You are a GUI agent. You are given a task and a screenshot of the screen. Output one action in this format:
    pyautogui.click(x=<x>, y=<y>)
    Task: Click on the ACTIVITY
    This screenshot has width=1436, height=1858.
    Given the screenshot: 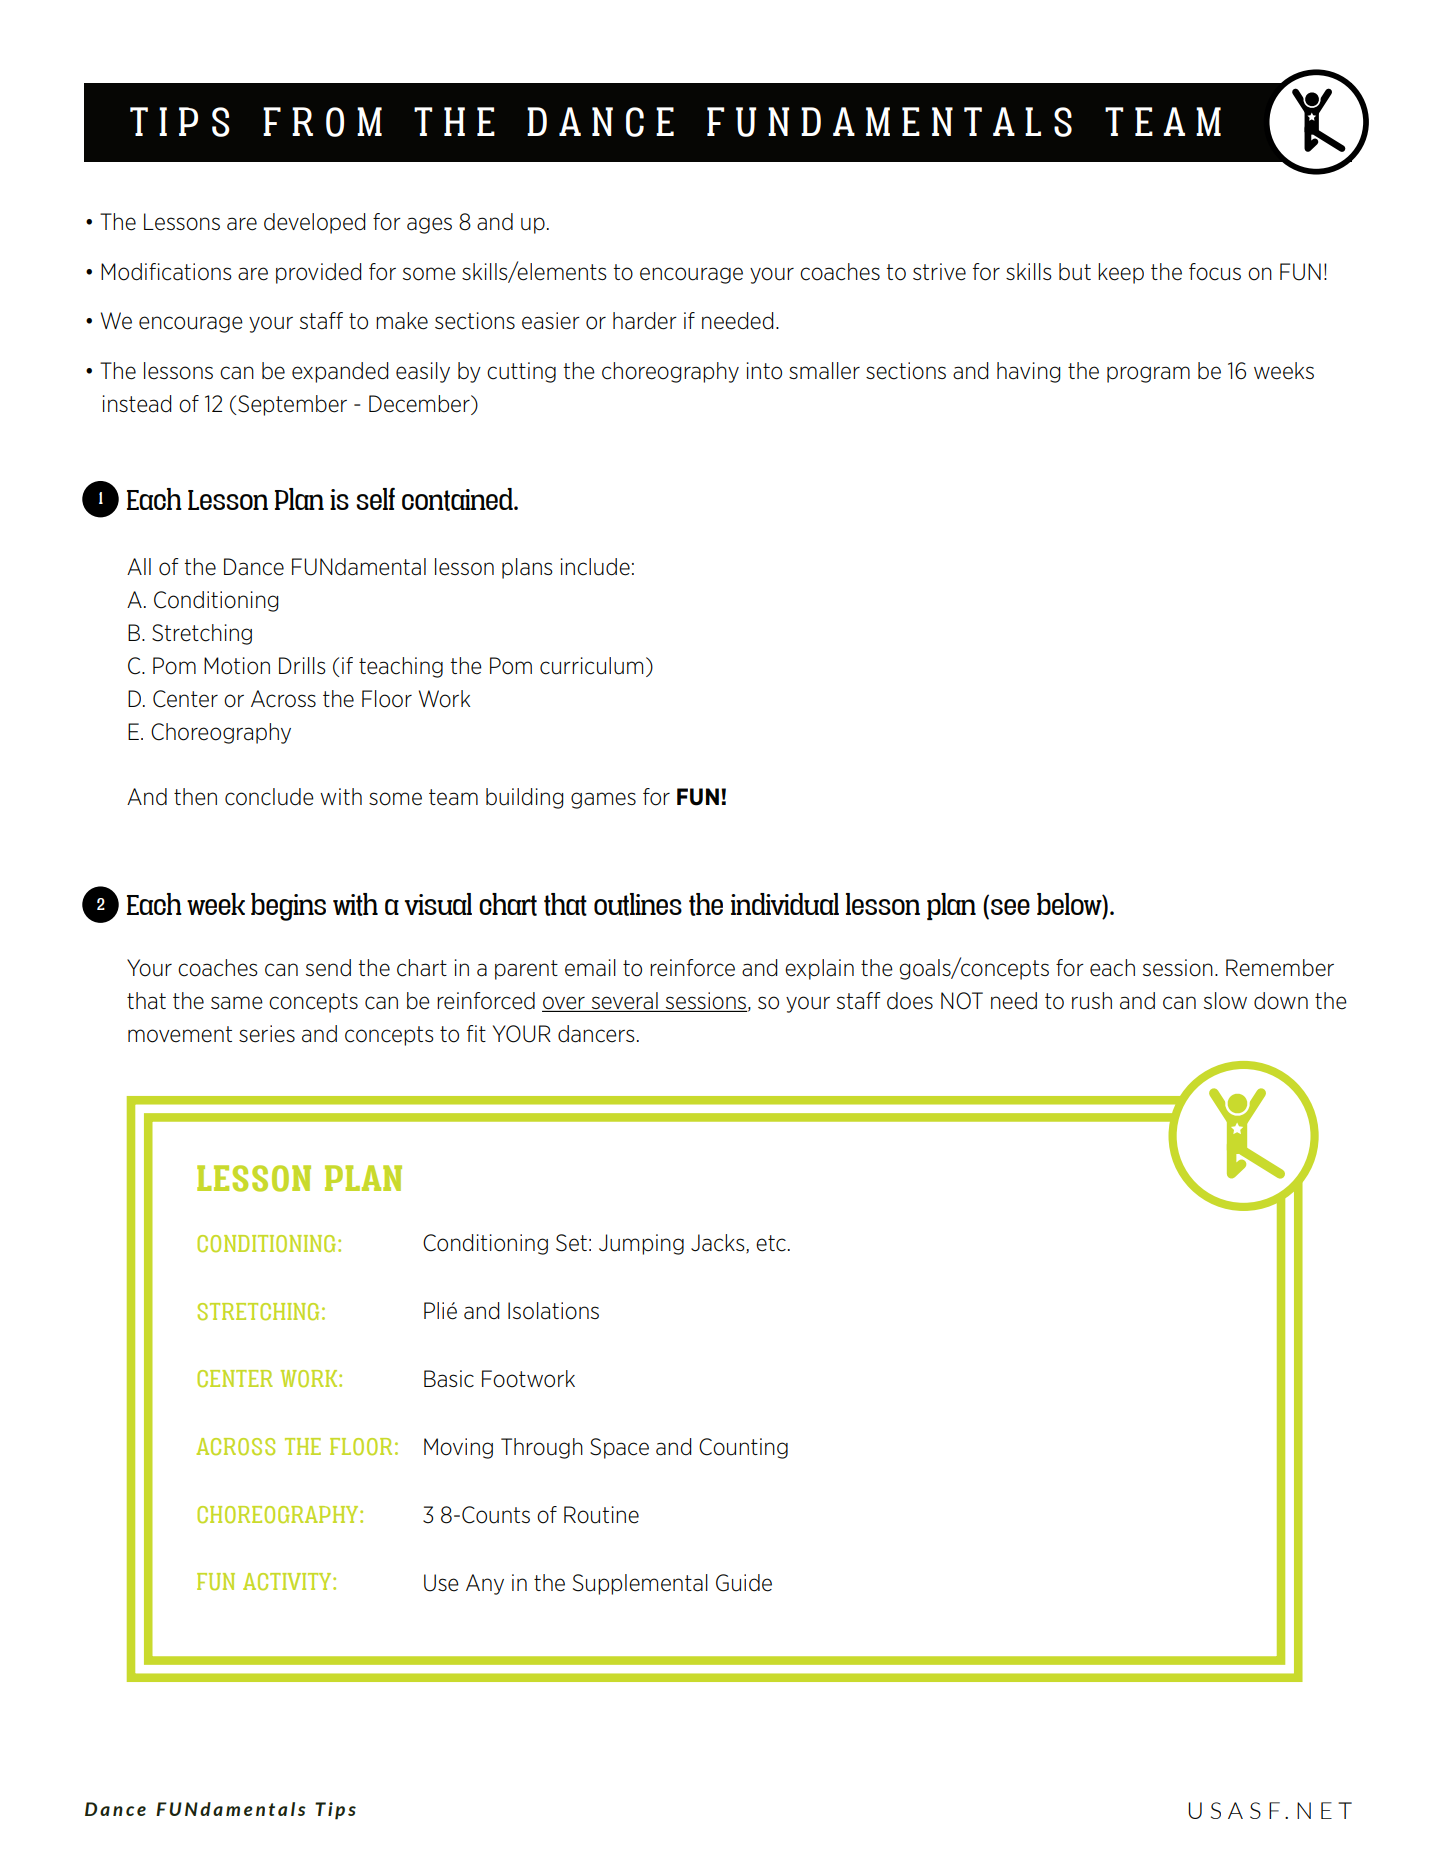 What is the action you would take?
    pyautogui.click(x=288, y=1581)
